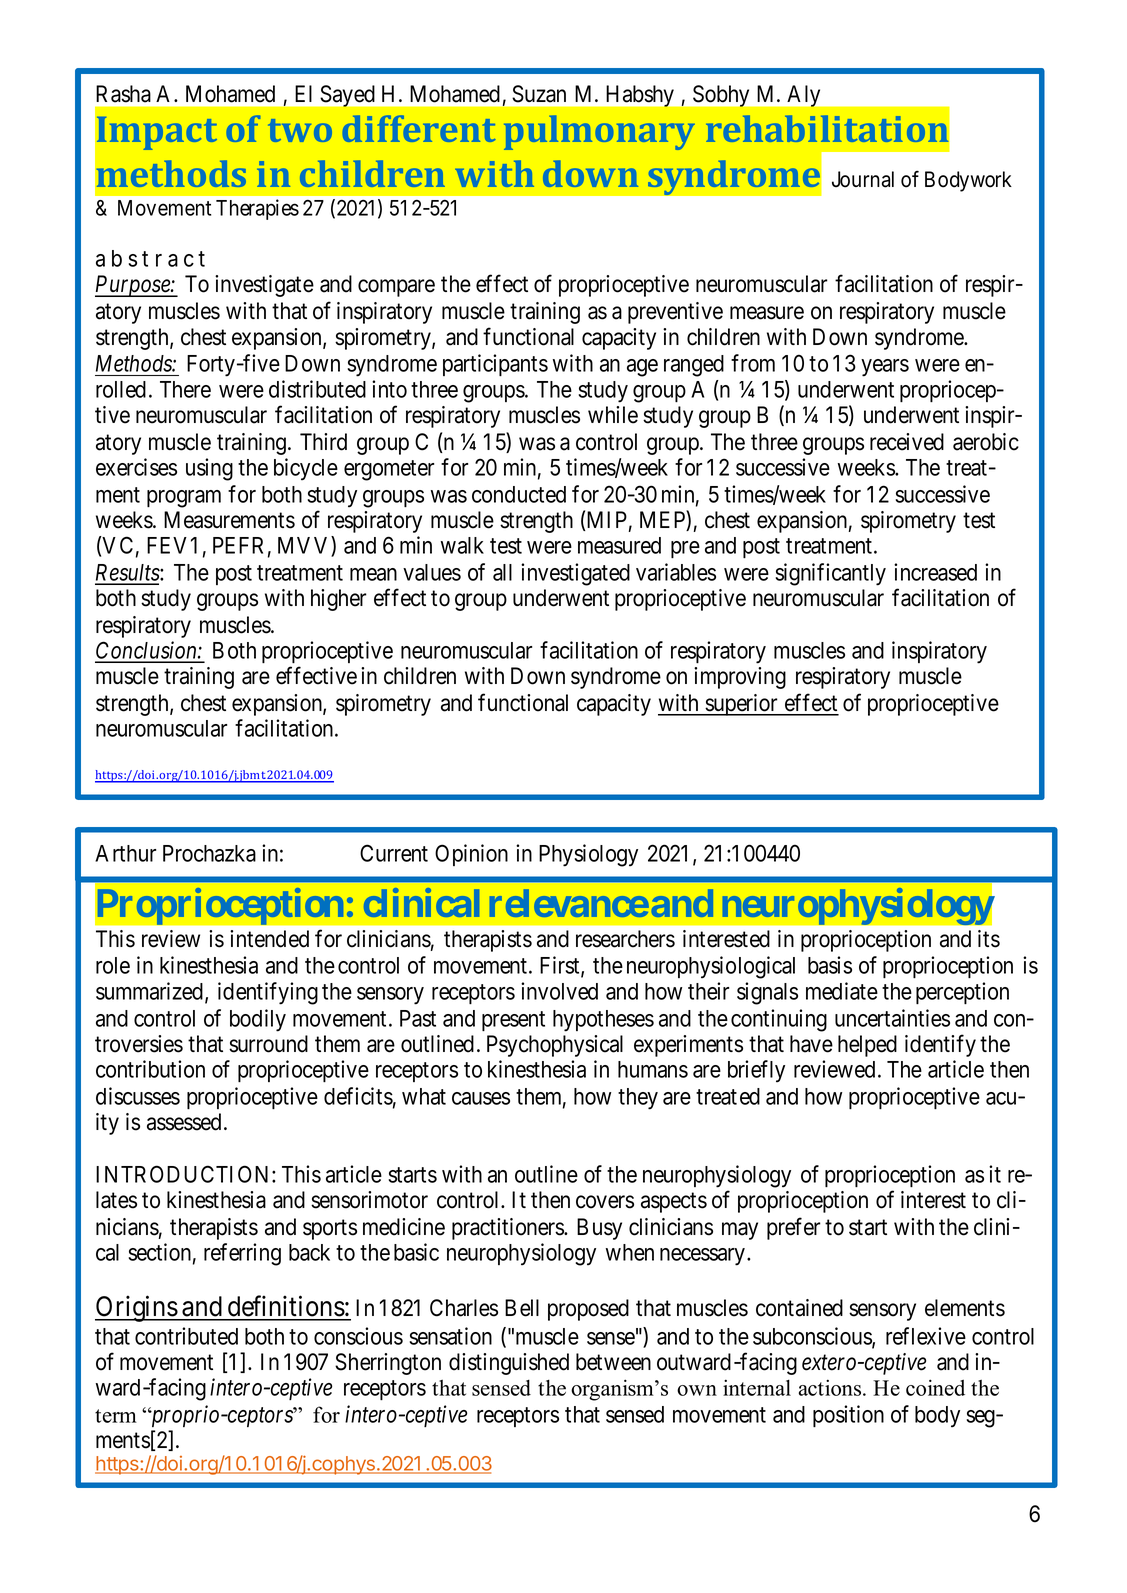 This page has height=1593, width=1127. Describe the element at coordinates (157, 133) in the page. I see `Impact` at that location.
